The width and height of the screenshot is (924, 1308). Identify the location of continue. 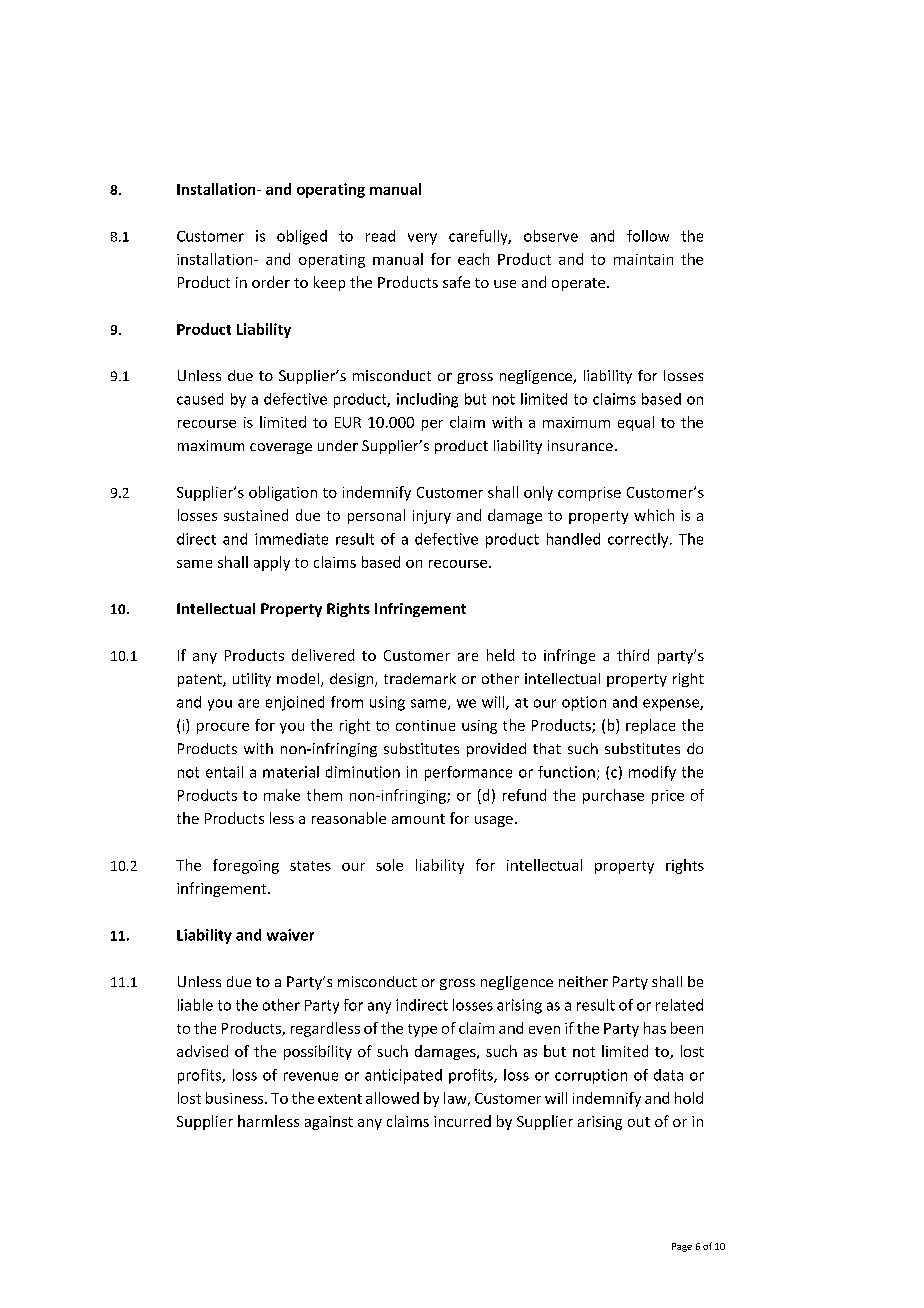
(425, 725).
